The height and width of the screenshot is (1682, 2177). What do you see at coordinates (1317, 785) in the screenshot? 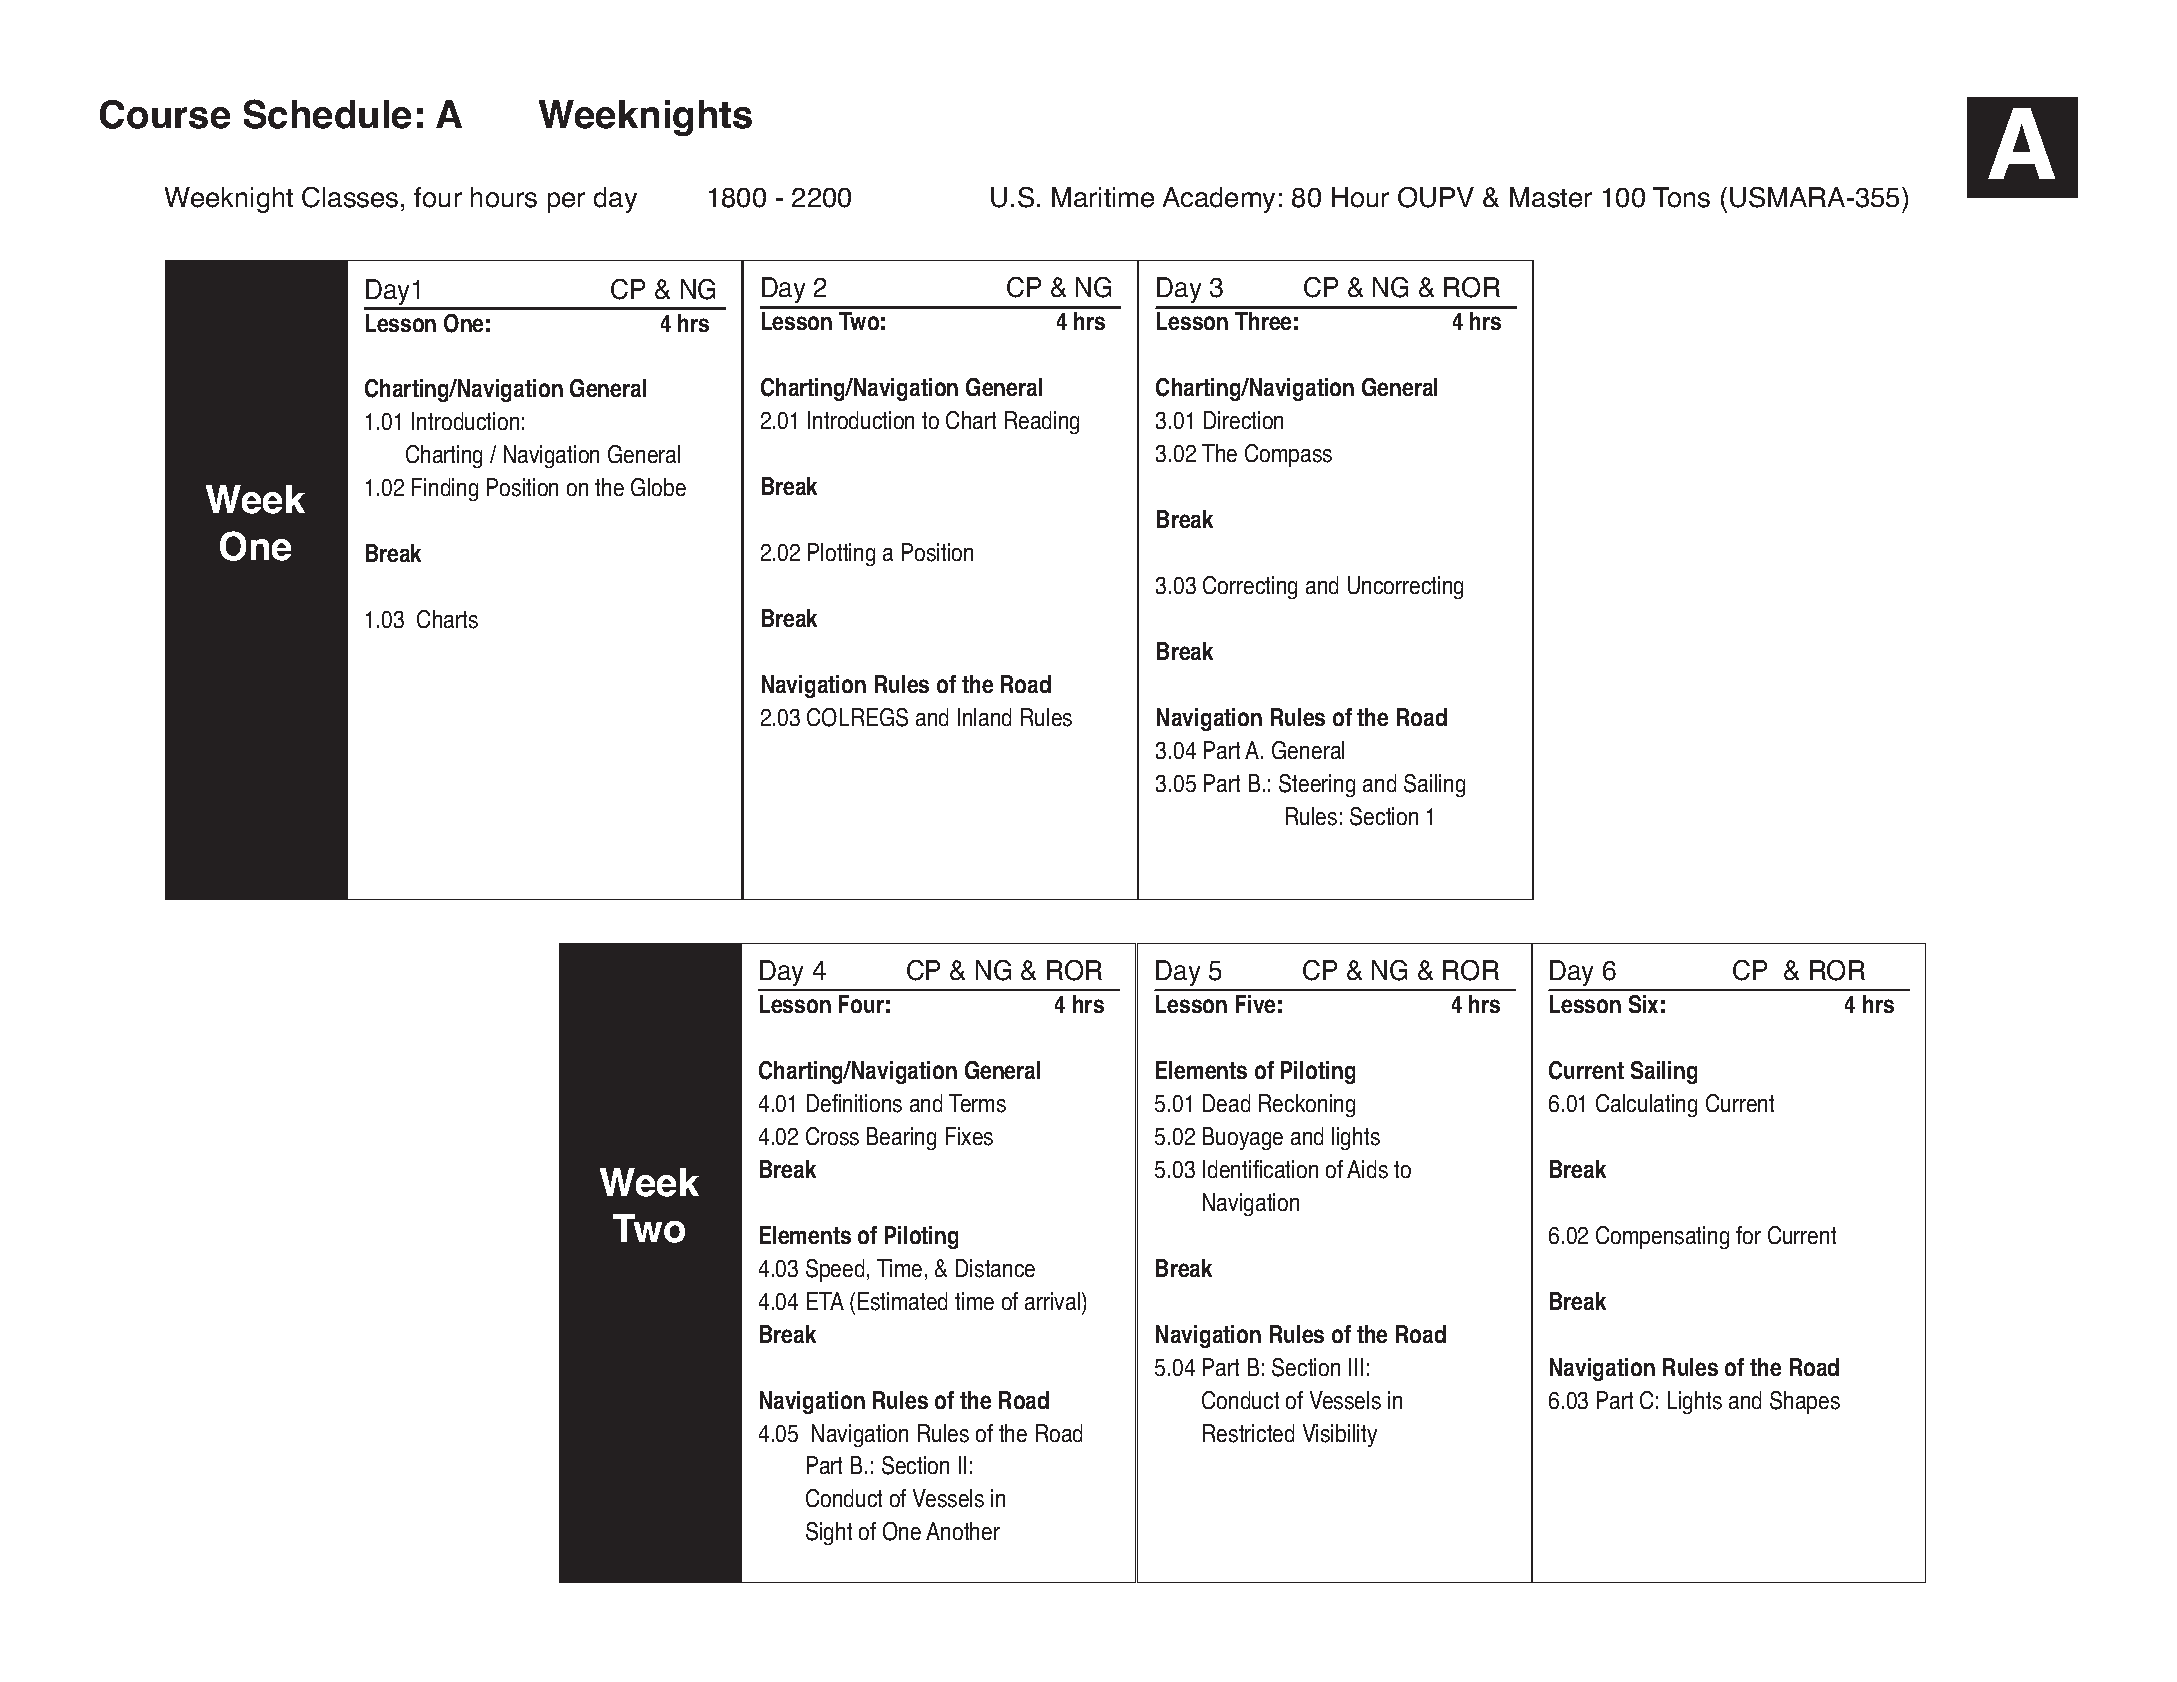
I see `Steering` at bounding box center [1317, 785].
